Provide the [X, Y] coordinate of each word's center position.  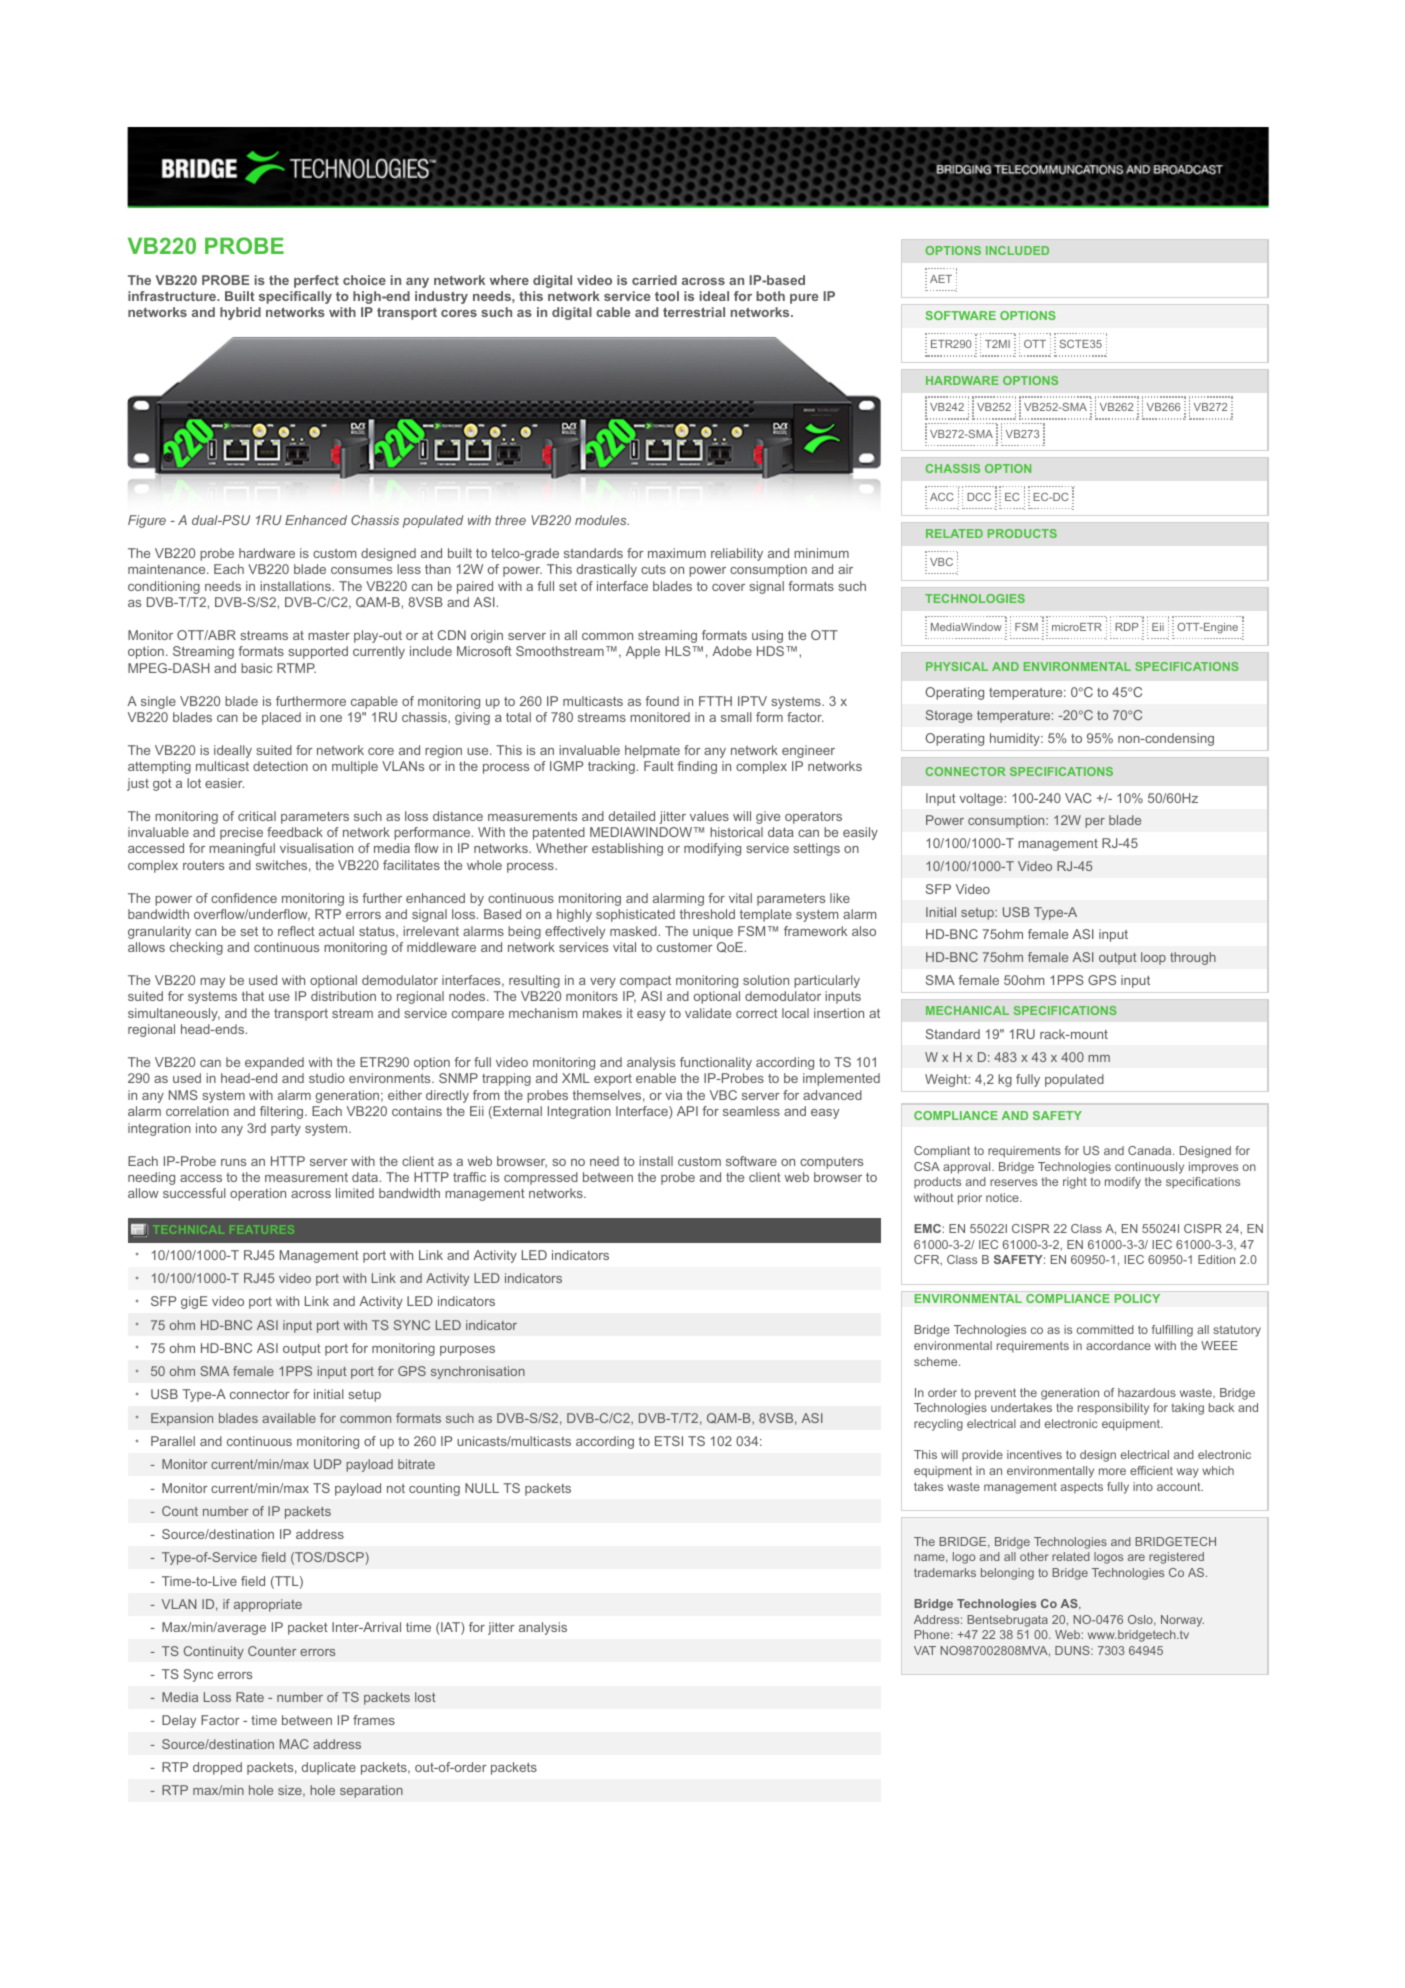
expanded [274, 1063]
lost [425, 1697]
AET [941, 279]
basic [256, 668]
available [289, 1418]
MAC [294, 1744]
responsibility [1113, 1409]
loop [1153, 958]
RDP [1126, 627]
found [662, 701]
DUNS [1073, 1650]
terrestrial [694, 312]
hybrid [240, 313]
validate [708, 1013]
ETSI [669, 1441]
